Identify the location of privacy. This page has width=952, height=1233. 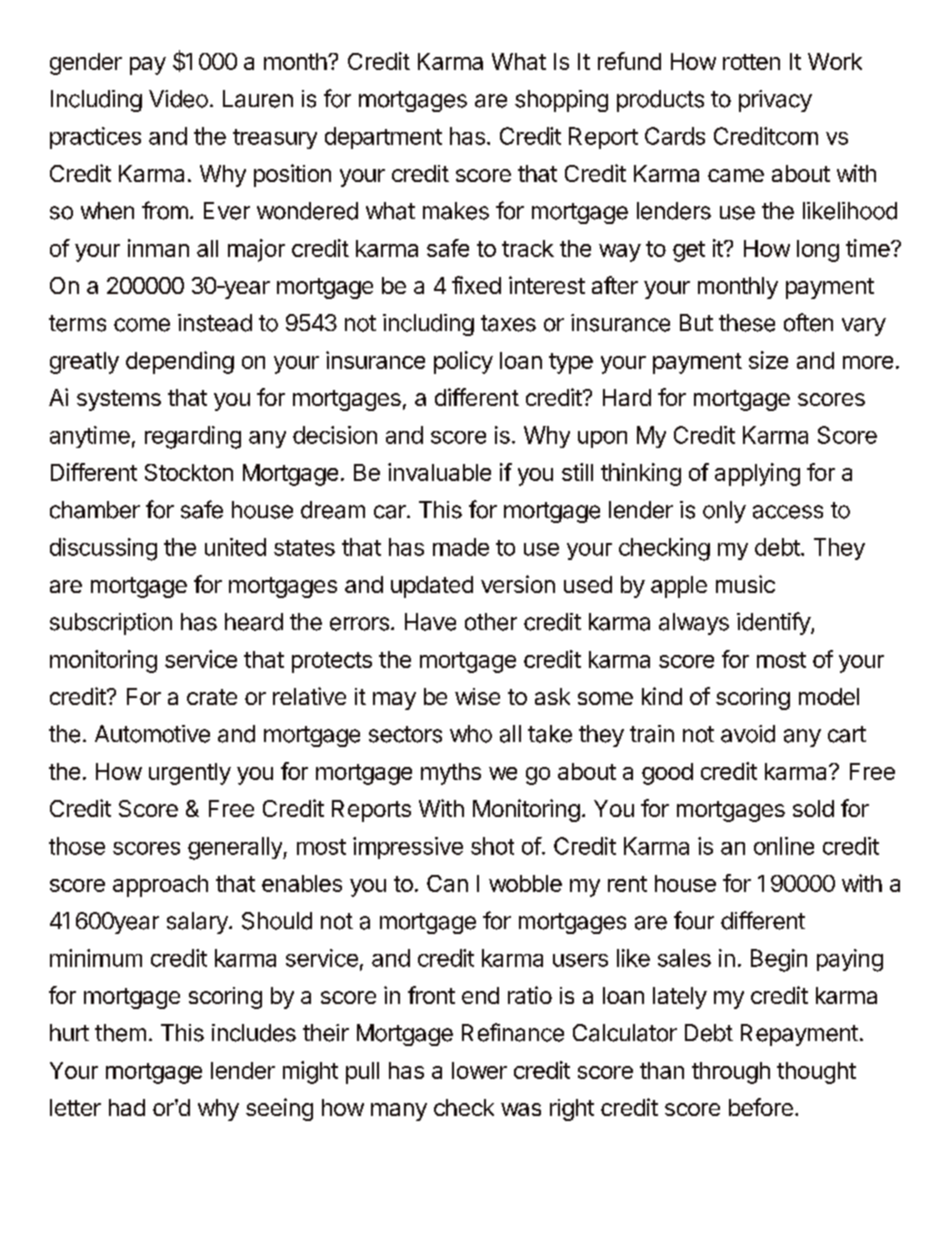
(775, 101).
